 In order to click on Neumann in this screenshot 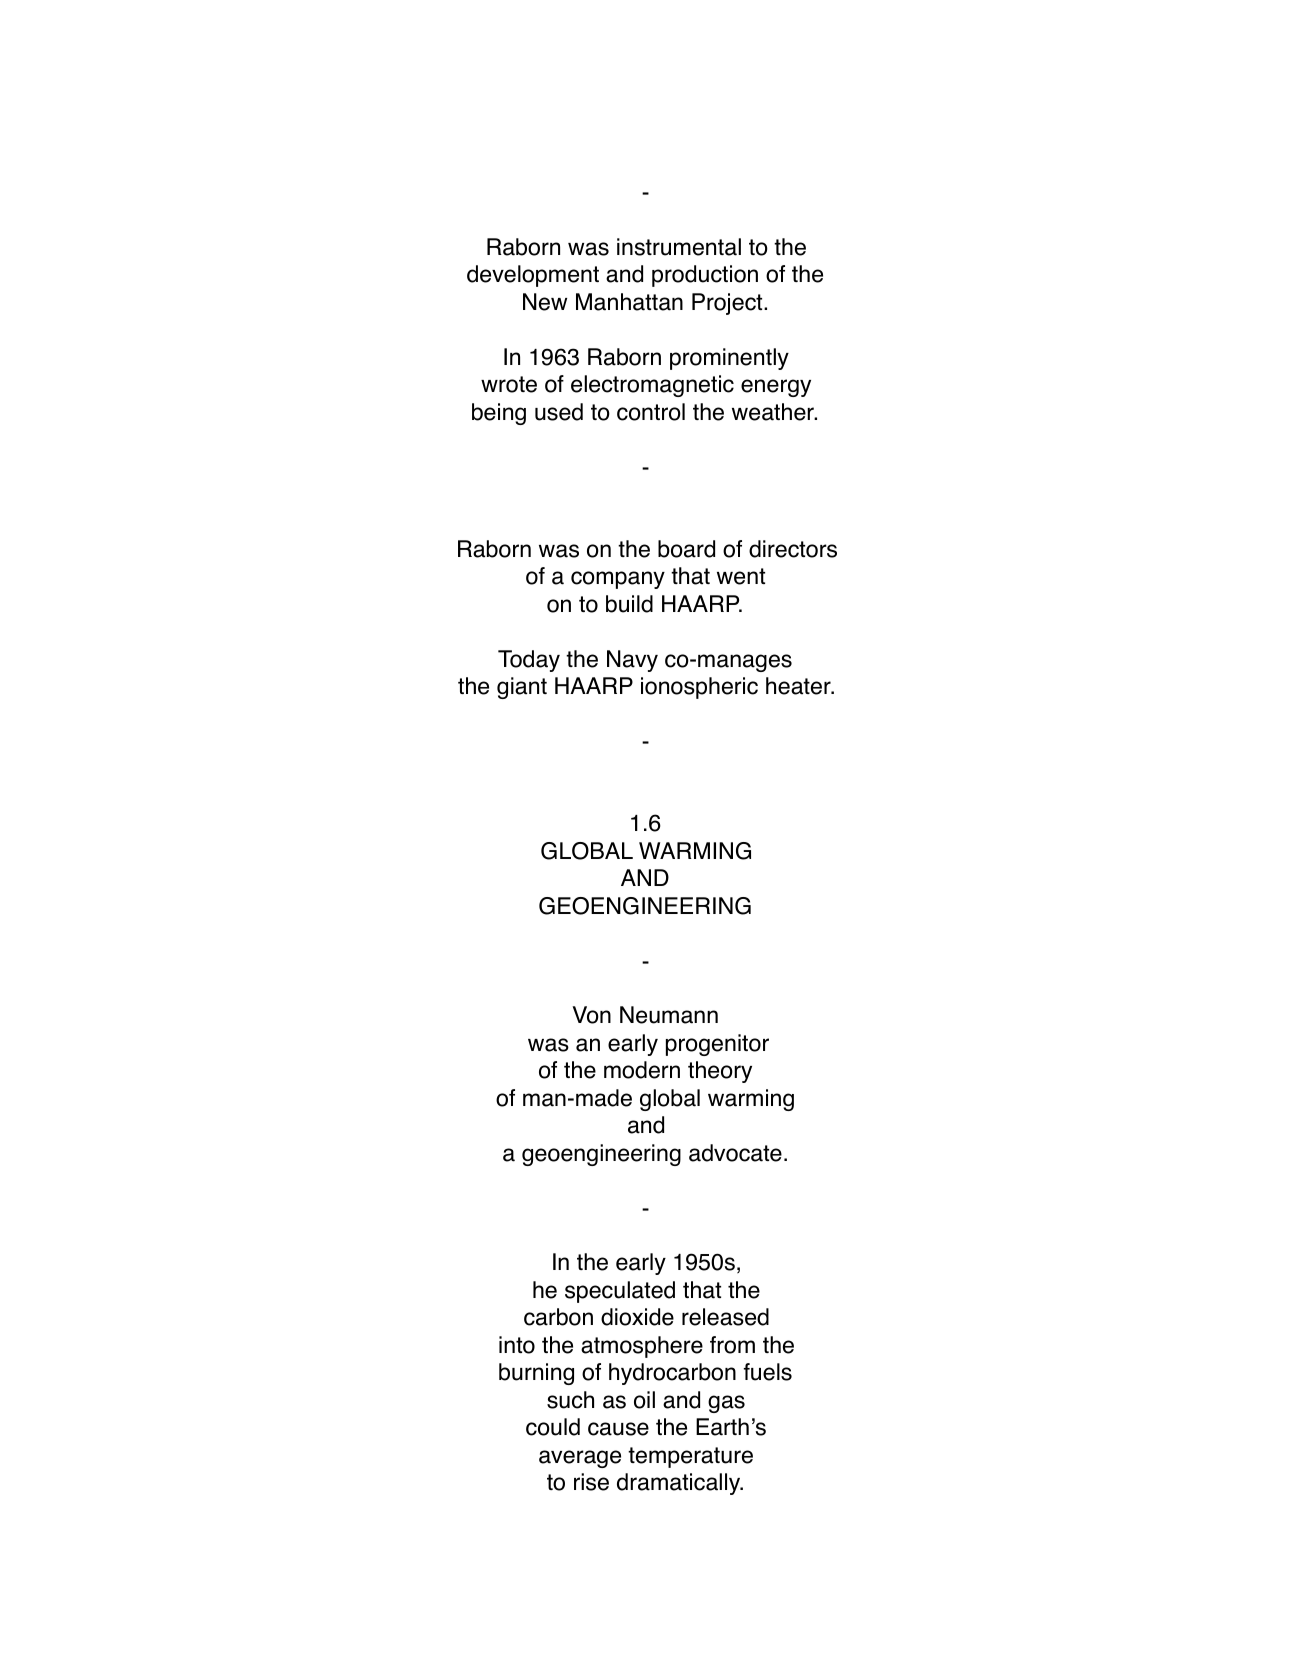, I will do `click(669, 1015)`.
